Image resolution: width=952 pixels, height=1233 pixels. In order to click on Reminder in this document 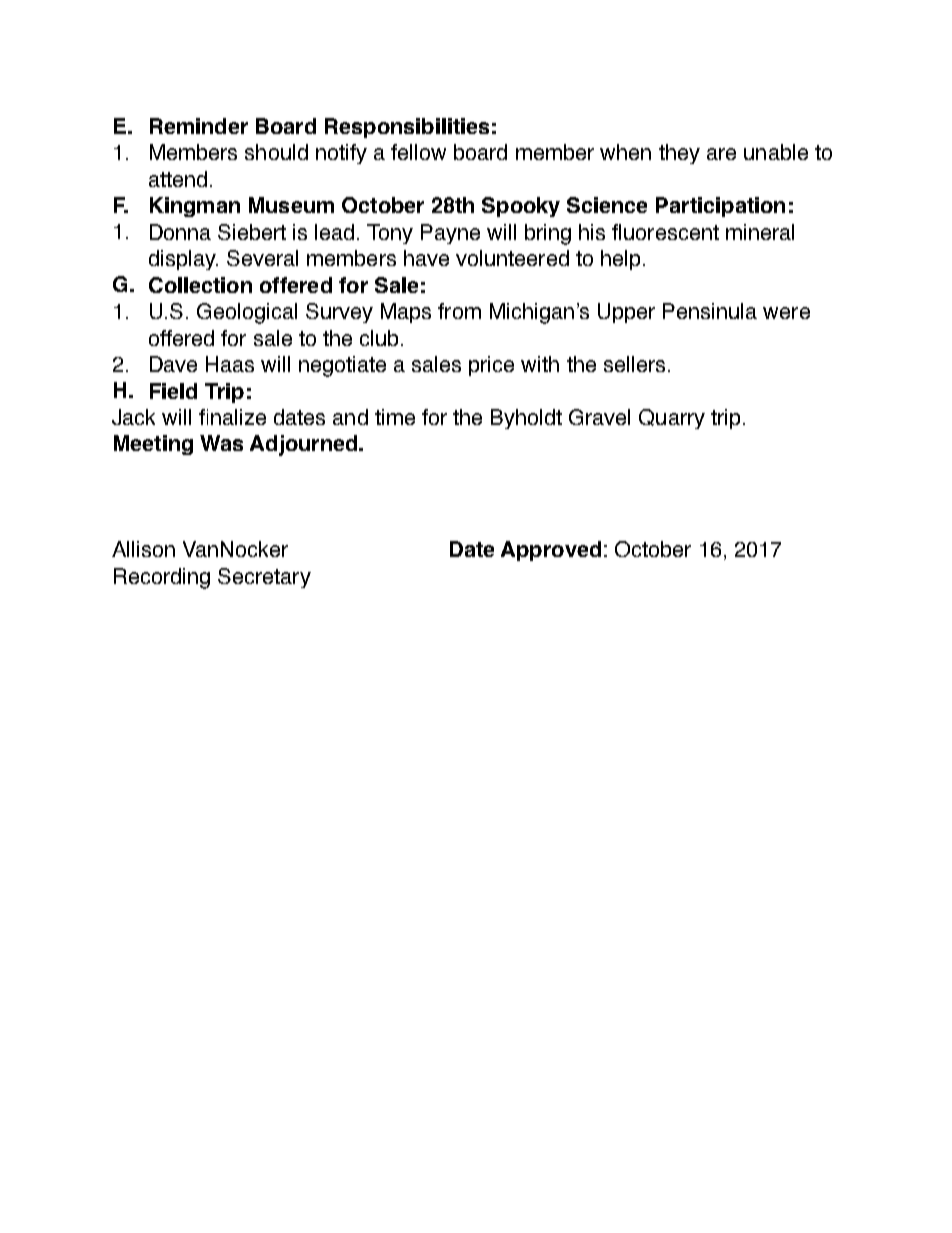, I will do `click(199, 126)`.
